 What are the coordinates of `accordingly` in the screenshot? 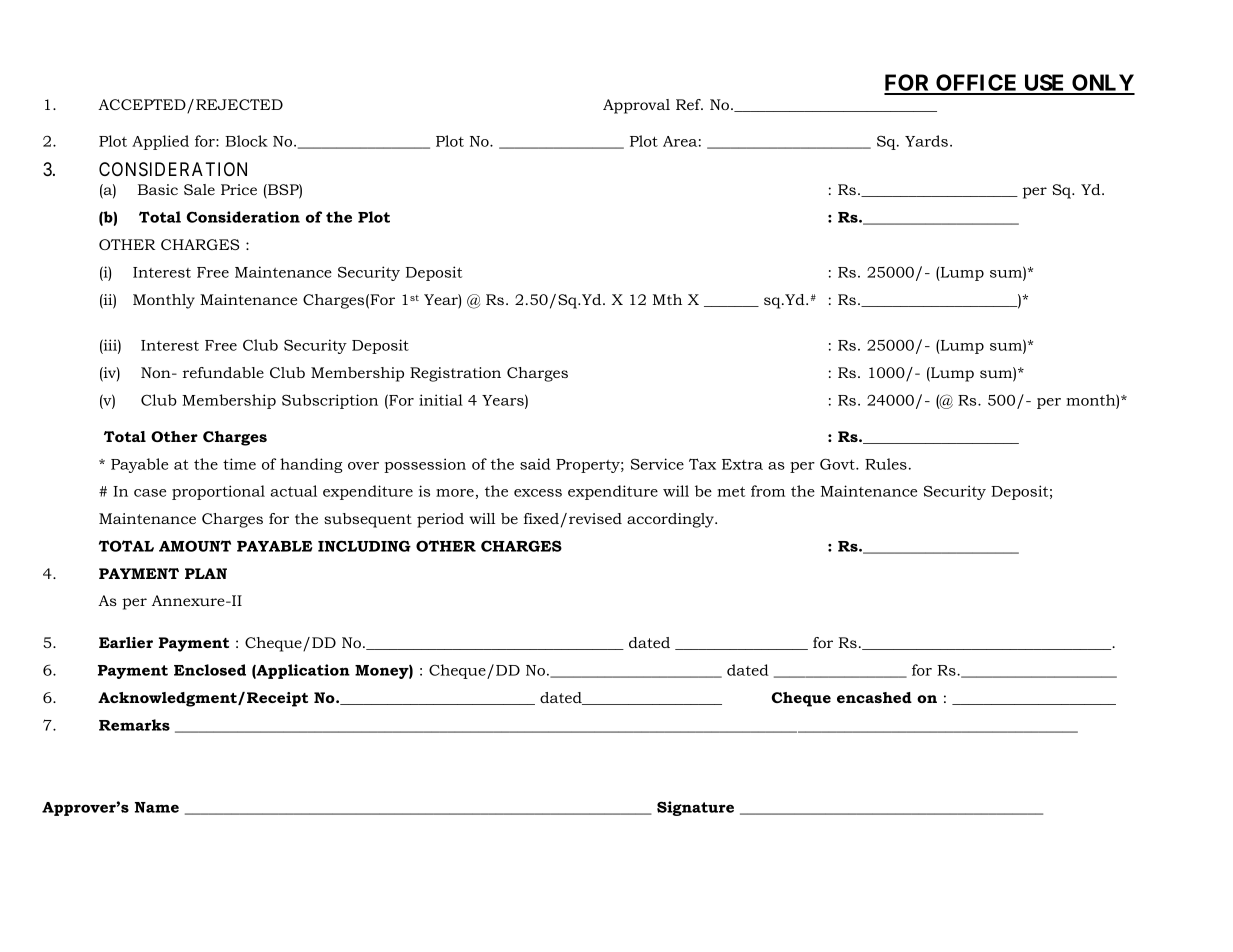 It's located at (671, 520).
